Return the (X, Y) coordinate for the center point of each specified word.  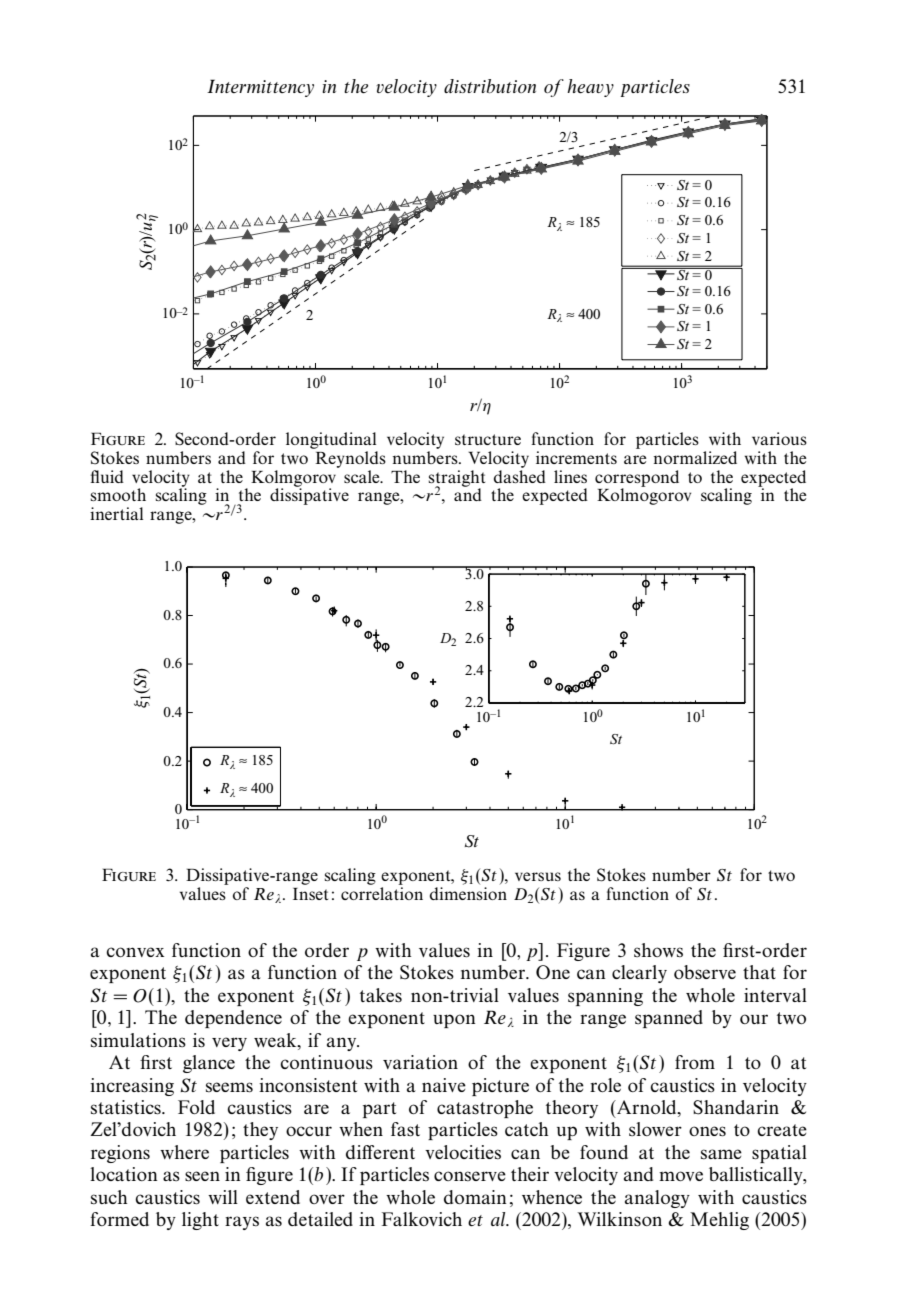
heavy (590, 88)
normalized (695, 457)
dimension (468, 893)
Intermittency (260, 88)
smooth (118, 494)
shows (658, 950)
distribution (490, 86)
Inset (310, 894)
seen (202, 1176)
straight (457, 479)
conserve (470, 1176)
